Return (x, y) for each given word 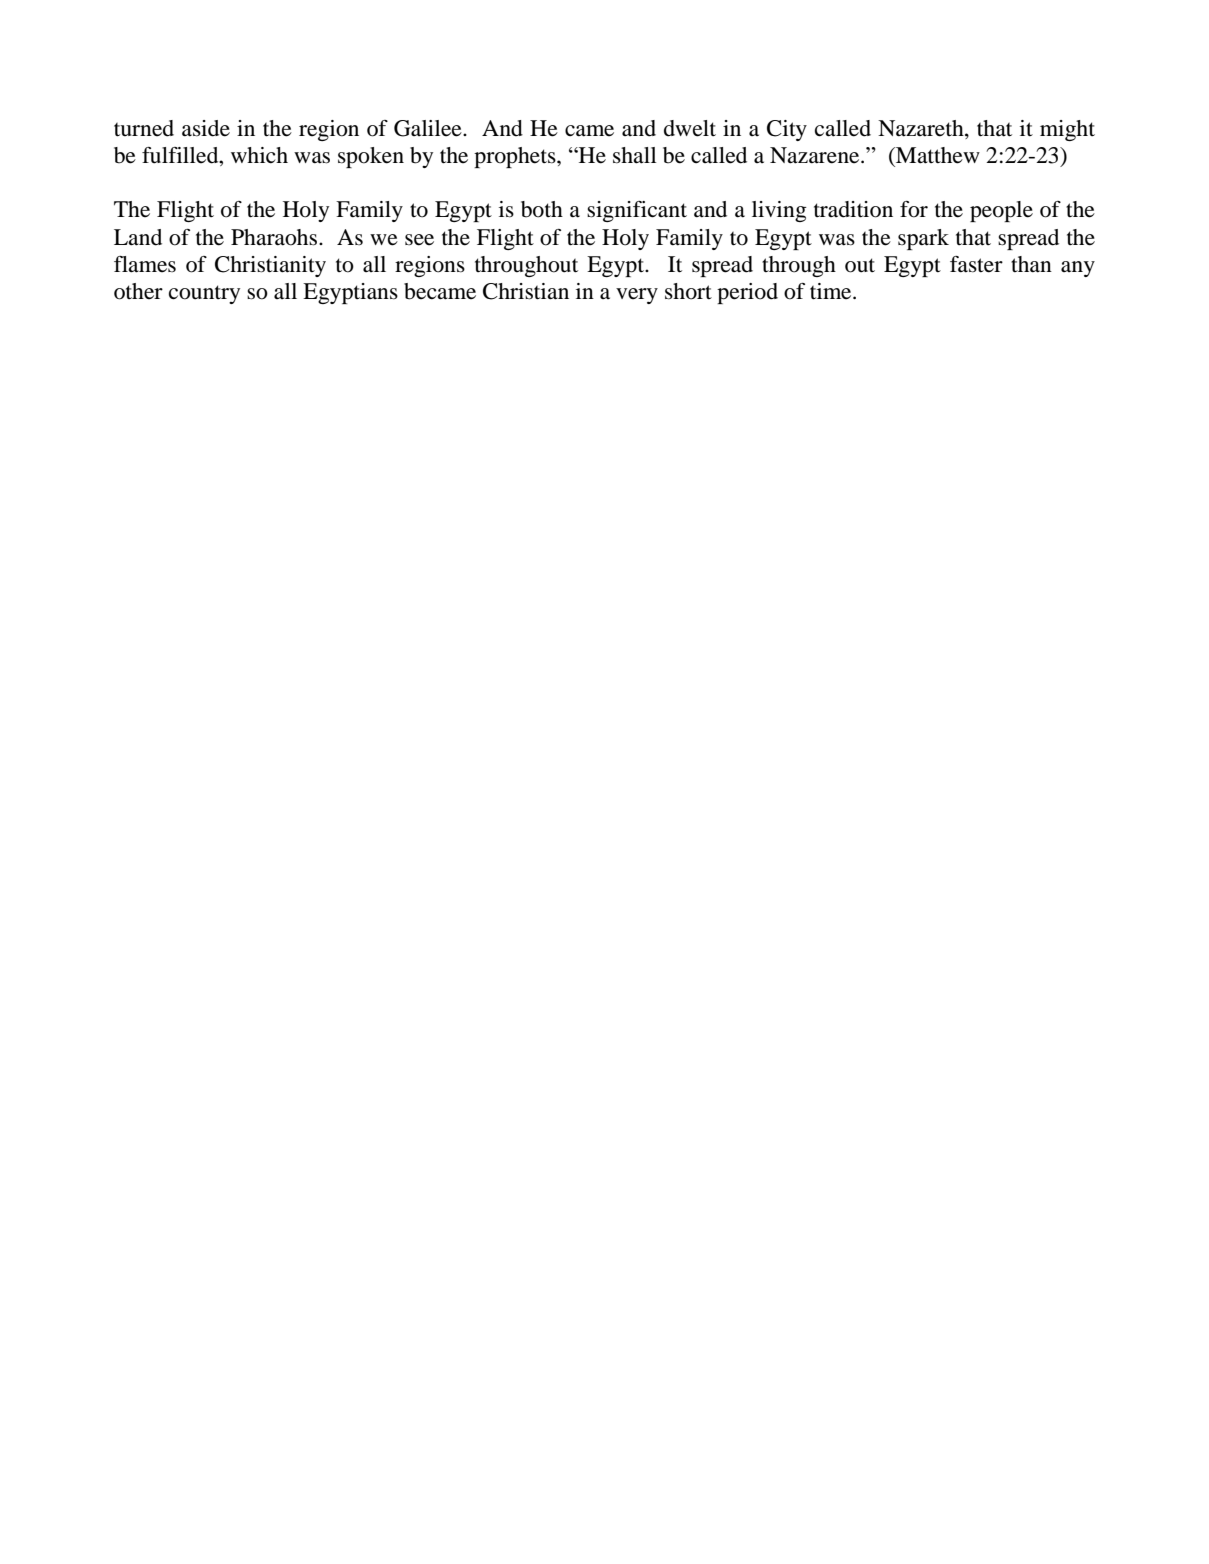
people (1001, 211)
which (259, 155)
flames (145, 264)
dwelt (690, 128)
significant (637, 211)
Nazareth (922, 128)
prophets (516, 157)
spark (923, 239)
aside (206, 128)
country (204, 294)
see (419, 240)
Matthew (937, 155)
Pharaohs (275, 237)
